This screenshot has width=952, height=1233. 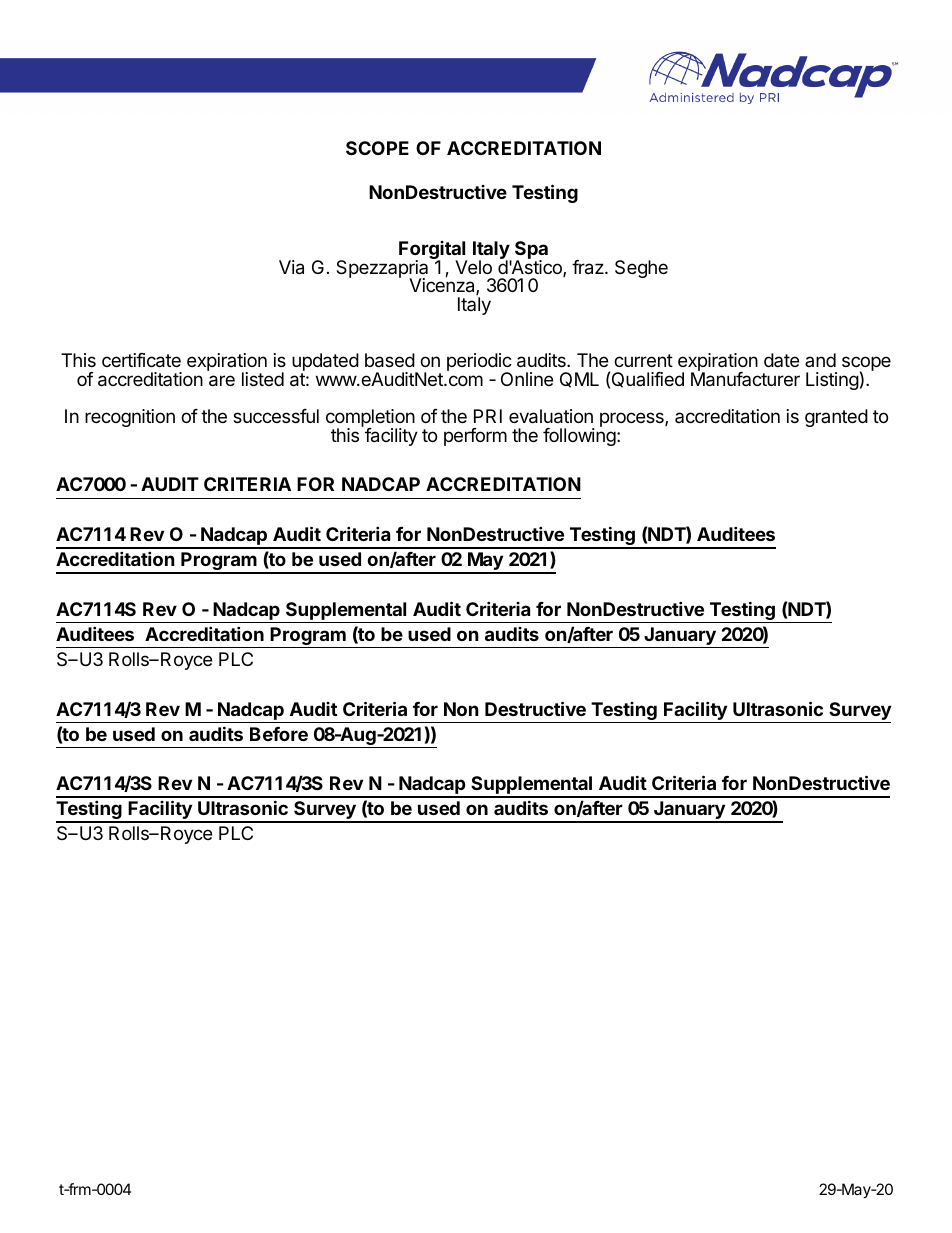 I want to click on evaluation, so click(x=551, y=416).
